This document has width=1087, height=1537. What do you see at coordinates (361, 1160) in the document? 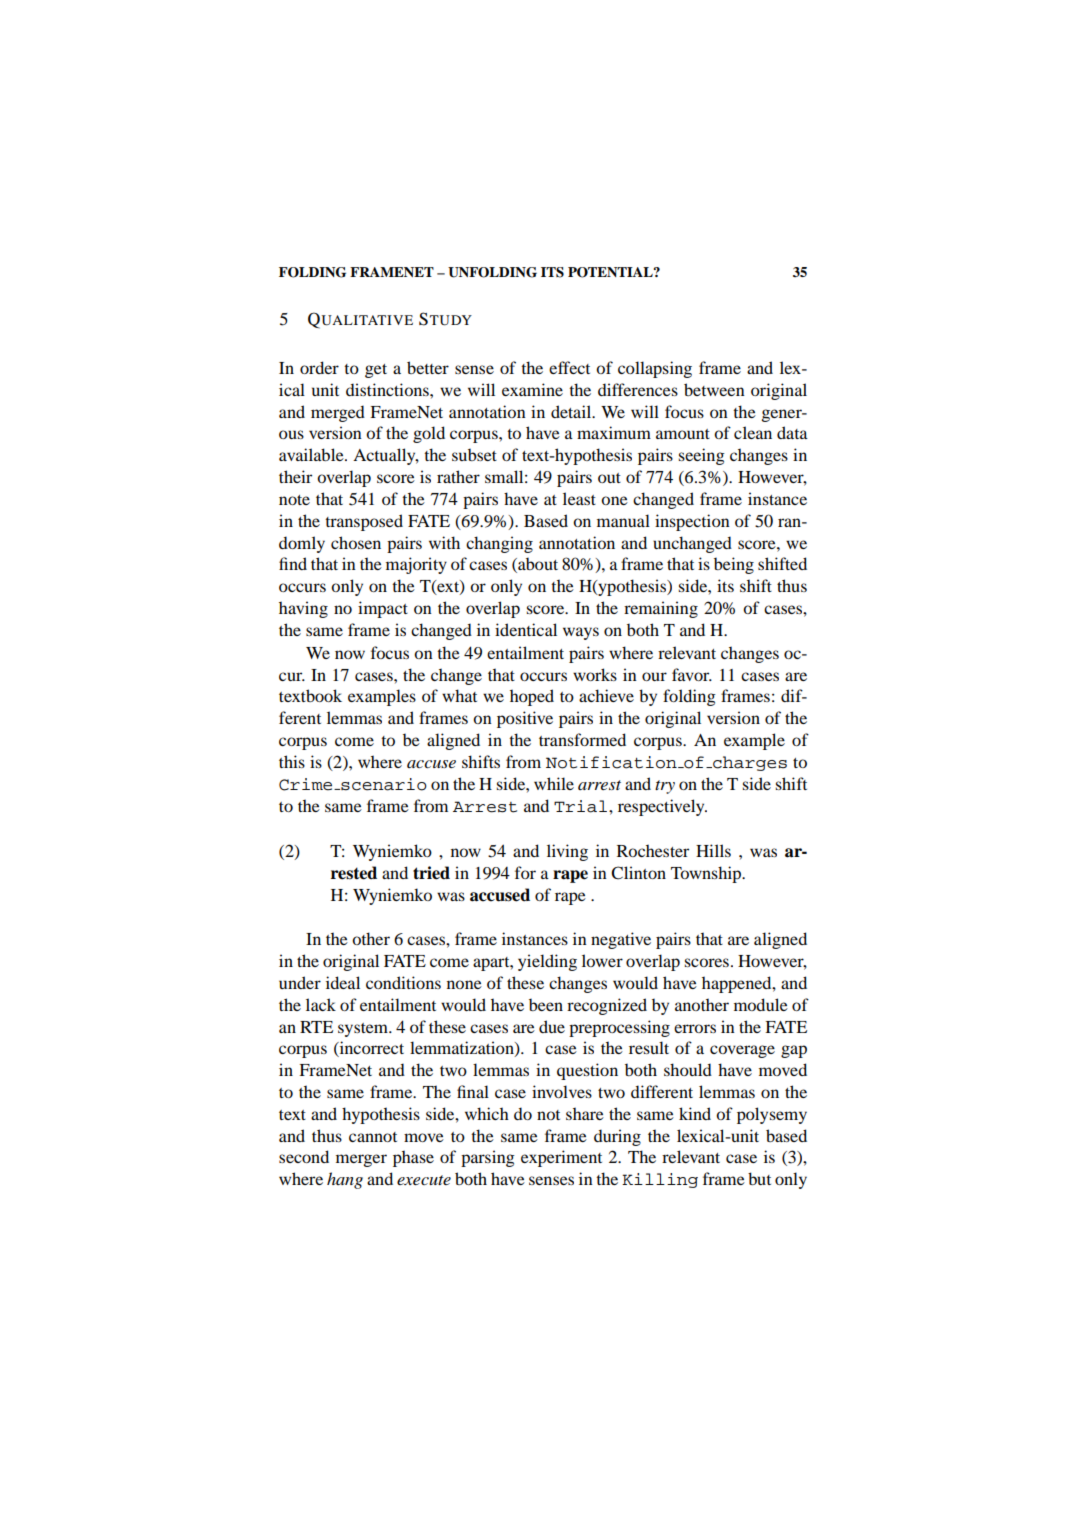
I see `merger` at bounding box center [361, 1160].
